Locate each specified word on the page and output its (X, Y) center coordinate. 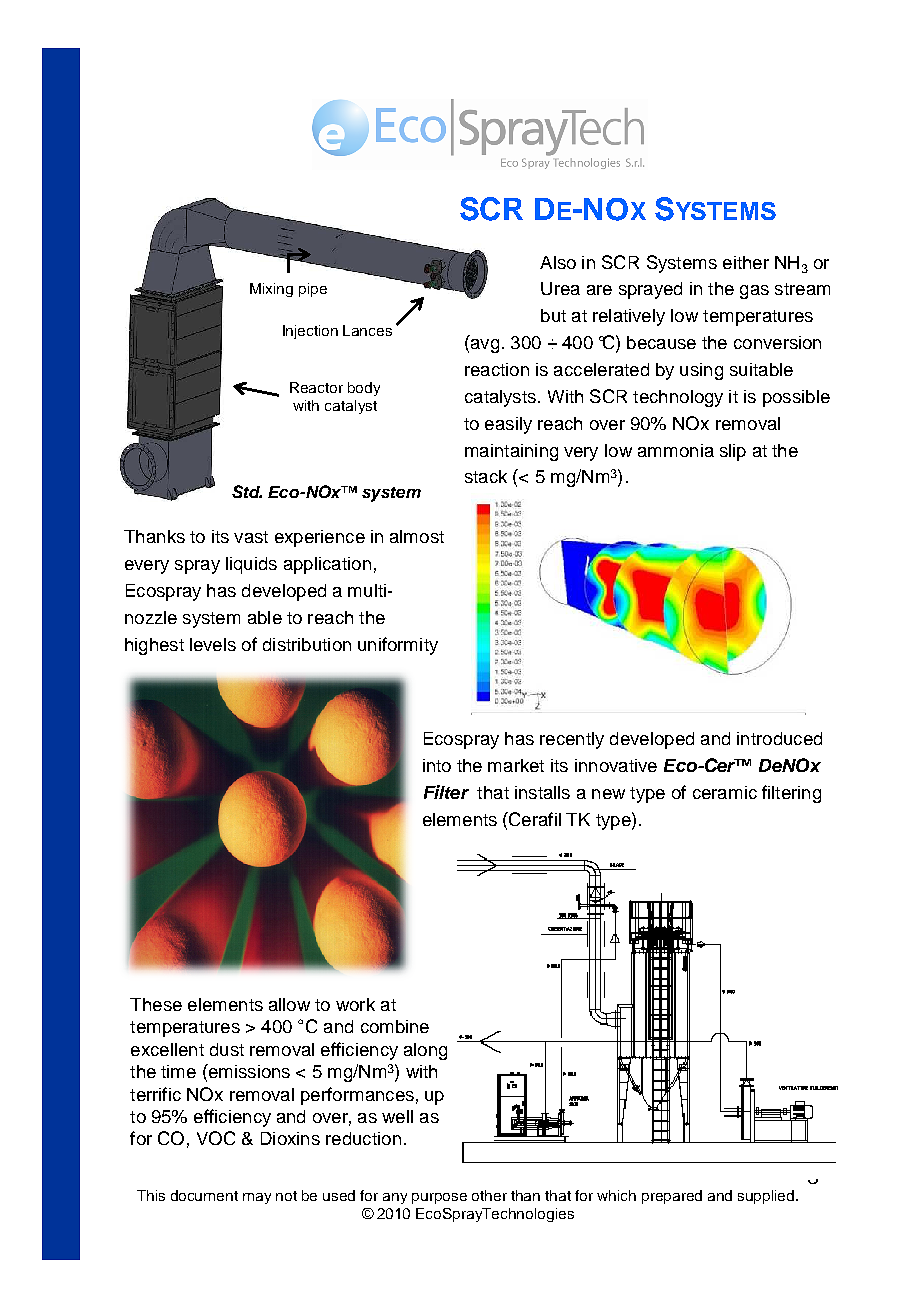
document (204, 1195)
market (516, 765)
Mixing (271, 290)
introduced (779, 738)
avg (483, 346)
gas (754, 292)
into (437, 765)
